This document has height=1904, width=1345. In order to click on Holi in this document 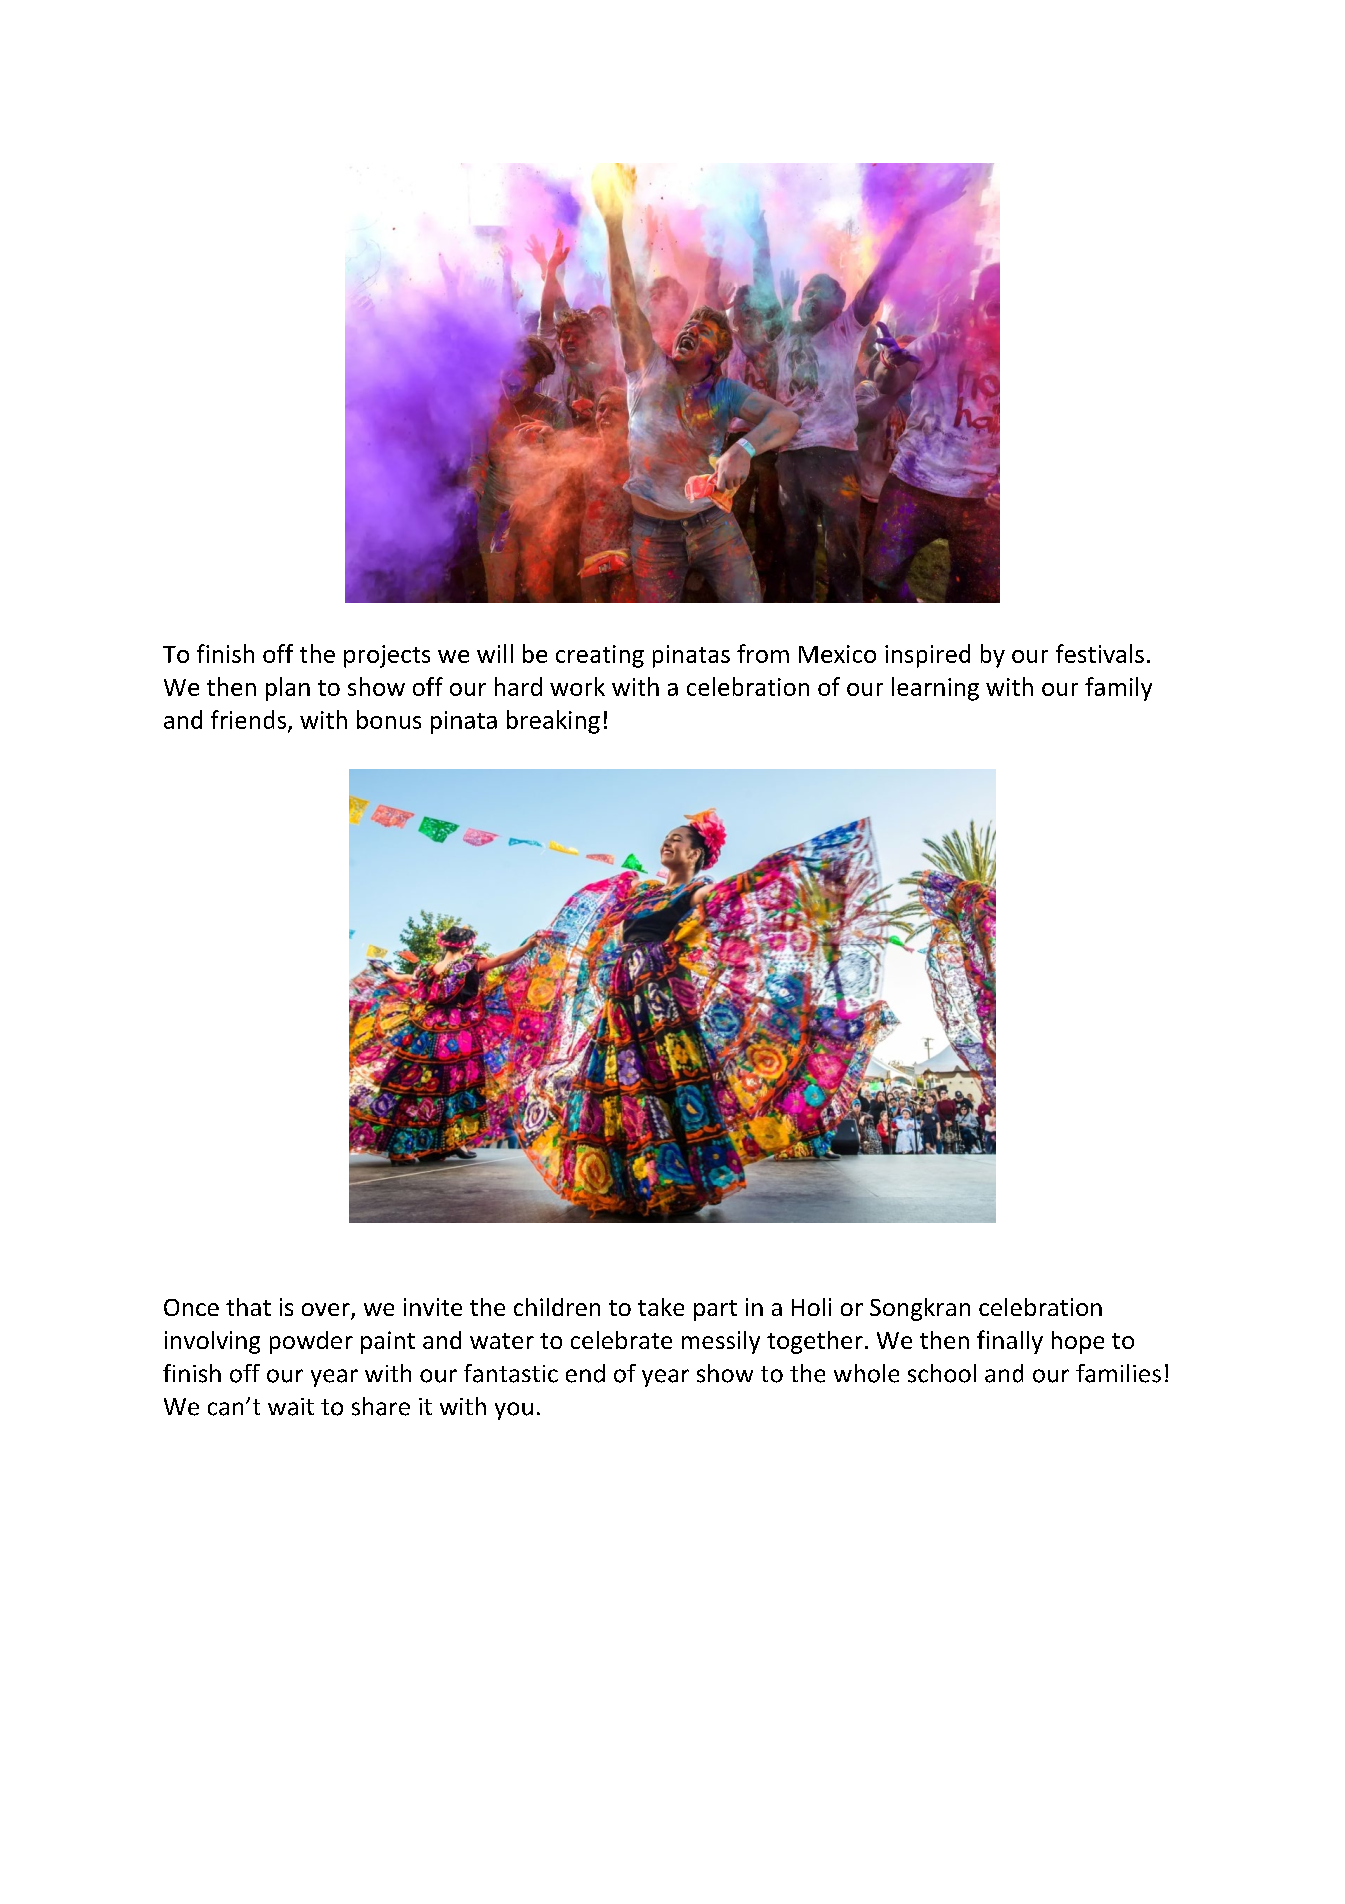, I will do `click(811, 1307)`.
